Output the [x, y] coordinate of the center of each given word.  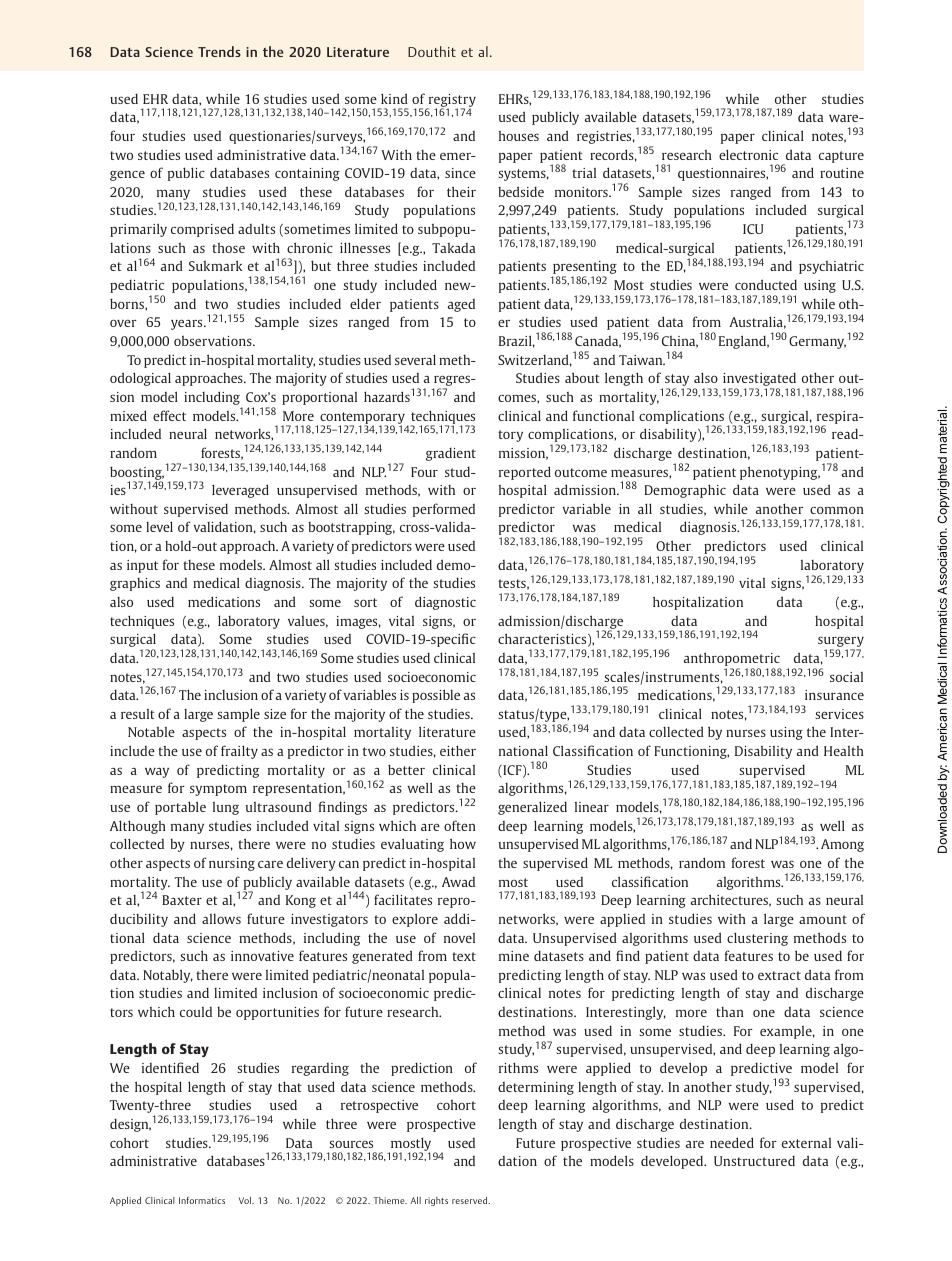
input [142, 566]
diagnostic [445, 603]
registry [451, 101]
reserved [471, 1200]
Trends [219, 51]
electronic [748, 154]
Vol [246, 1200]
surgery [841, 643]
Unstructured [754, 1161]
